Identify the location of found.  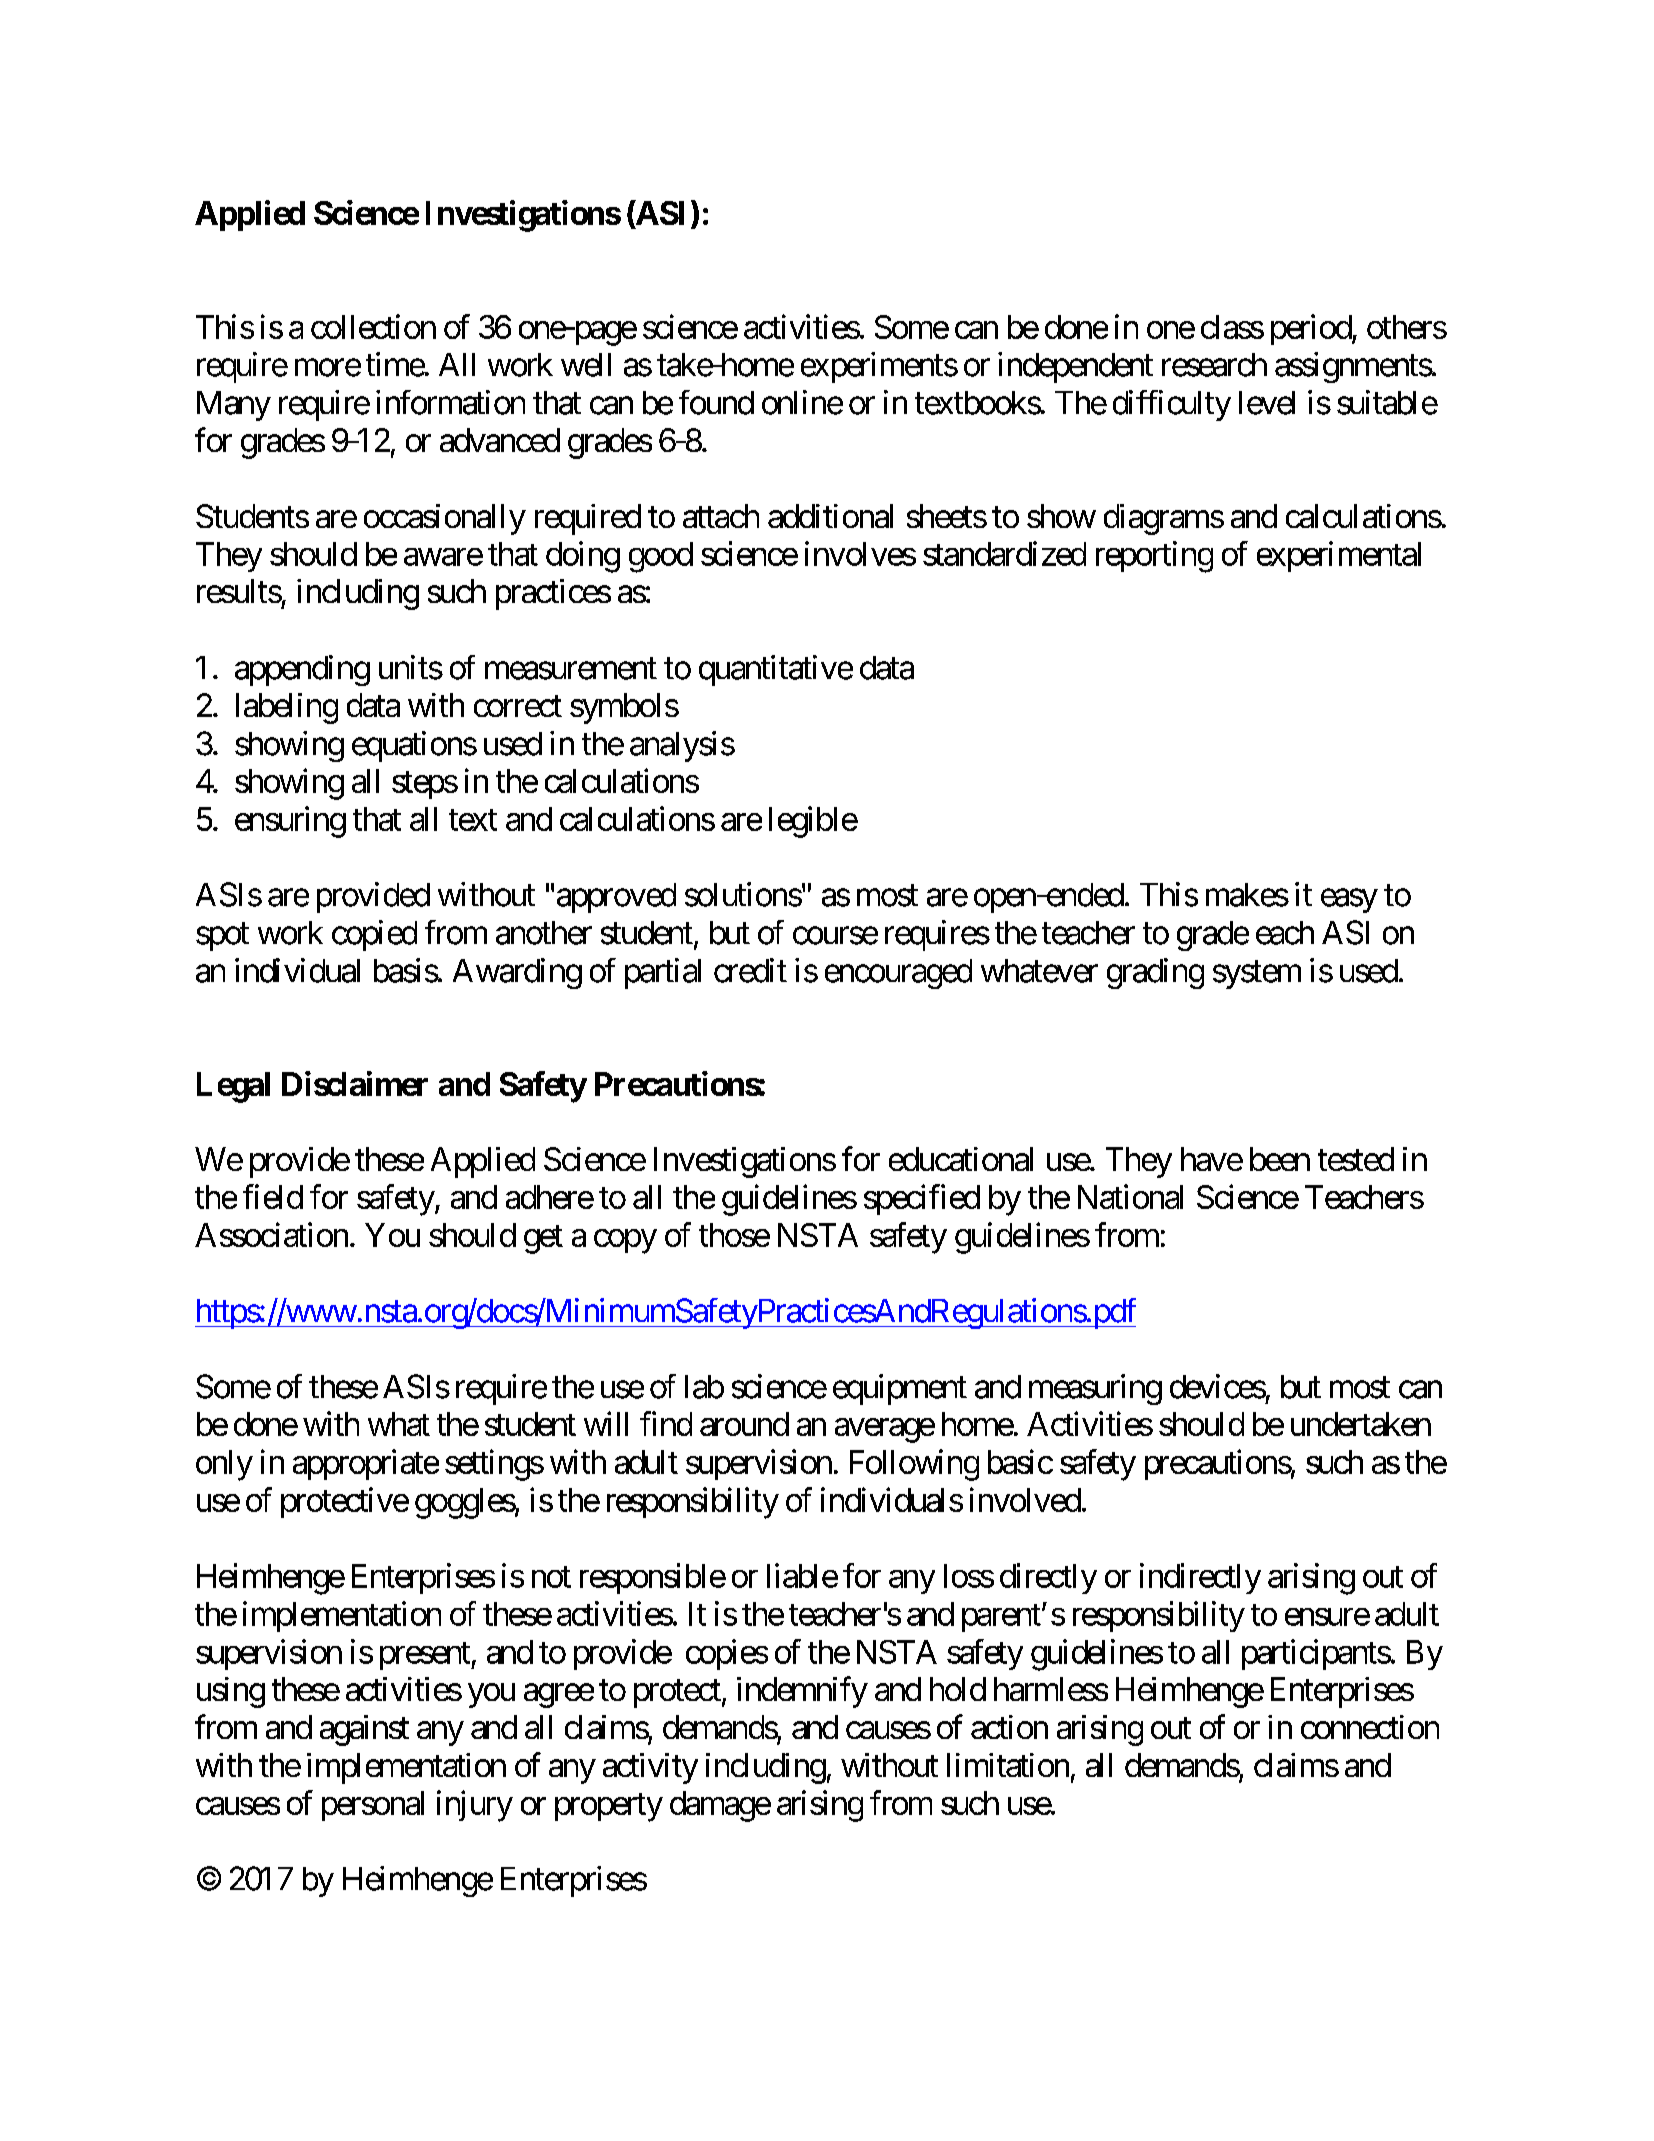
(716, 402).
